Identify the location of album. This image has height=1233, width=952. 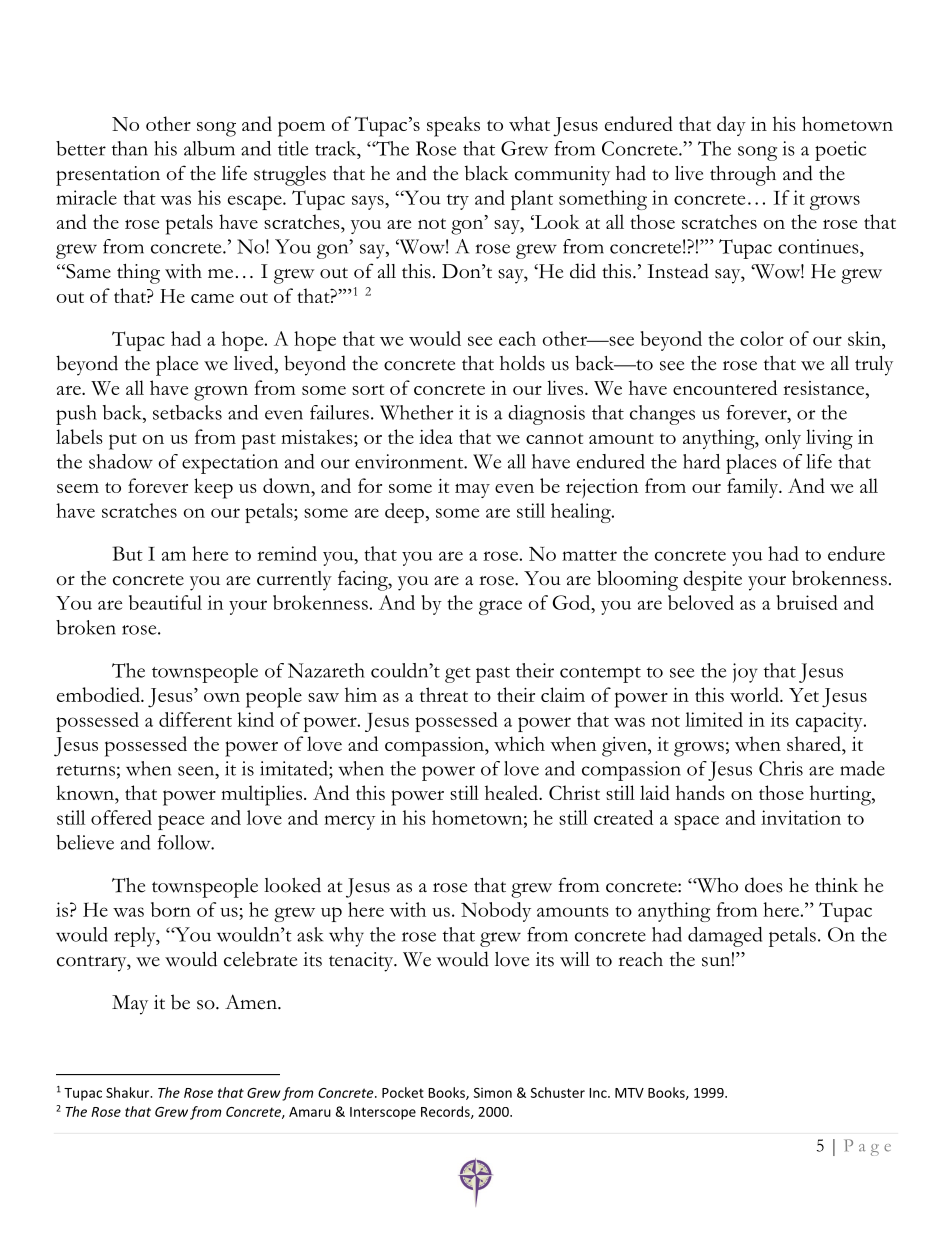
(209, 148).
